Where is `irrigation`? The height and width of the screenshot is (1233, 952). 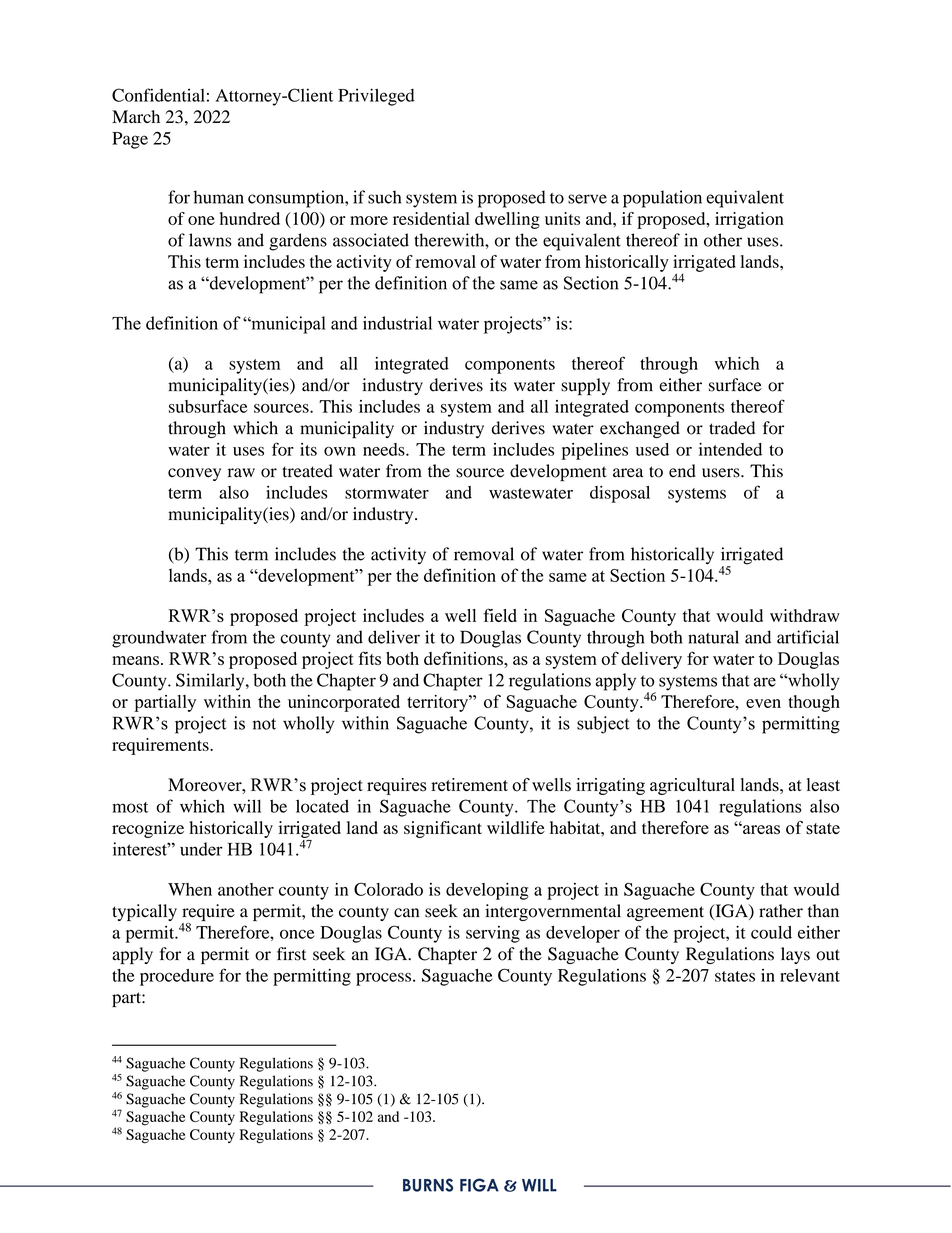 irrigation is located at coordinates (749, 220).
